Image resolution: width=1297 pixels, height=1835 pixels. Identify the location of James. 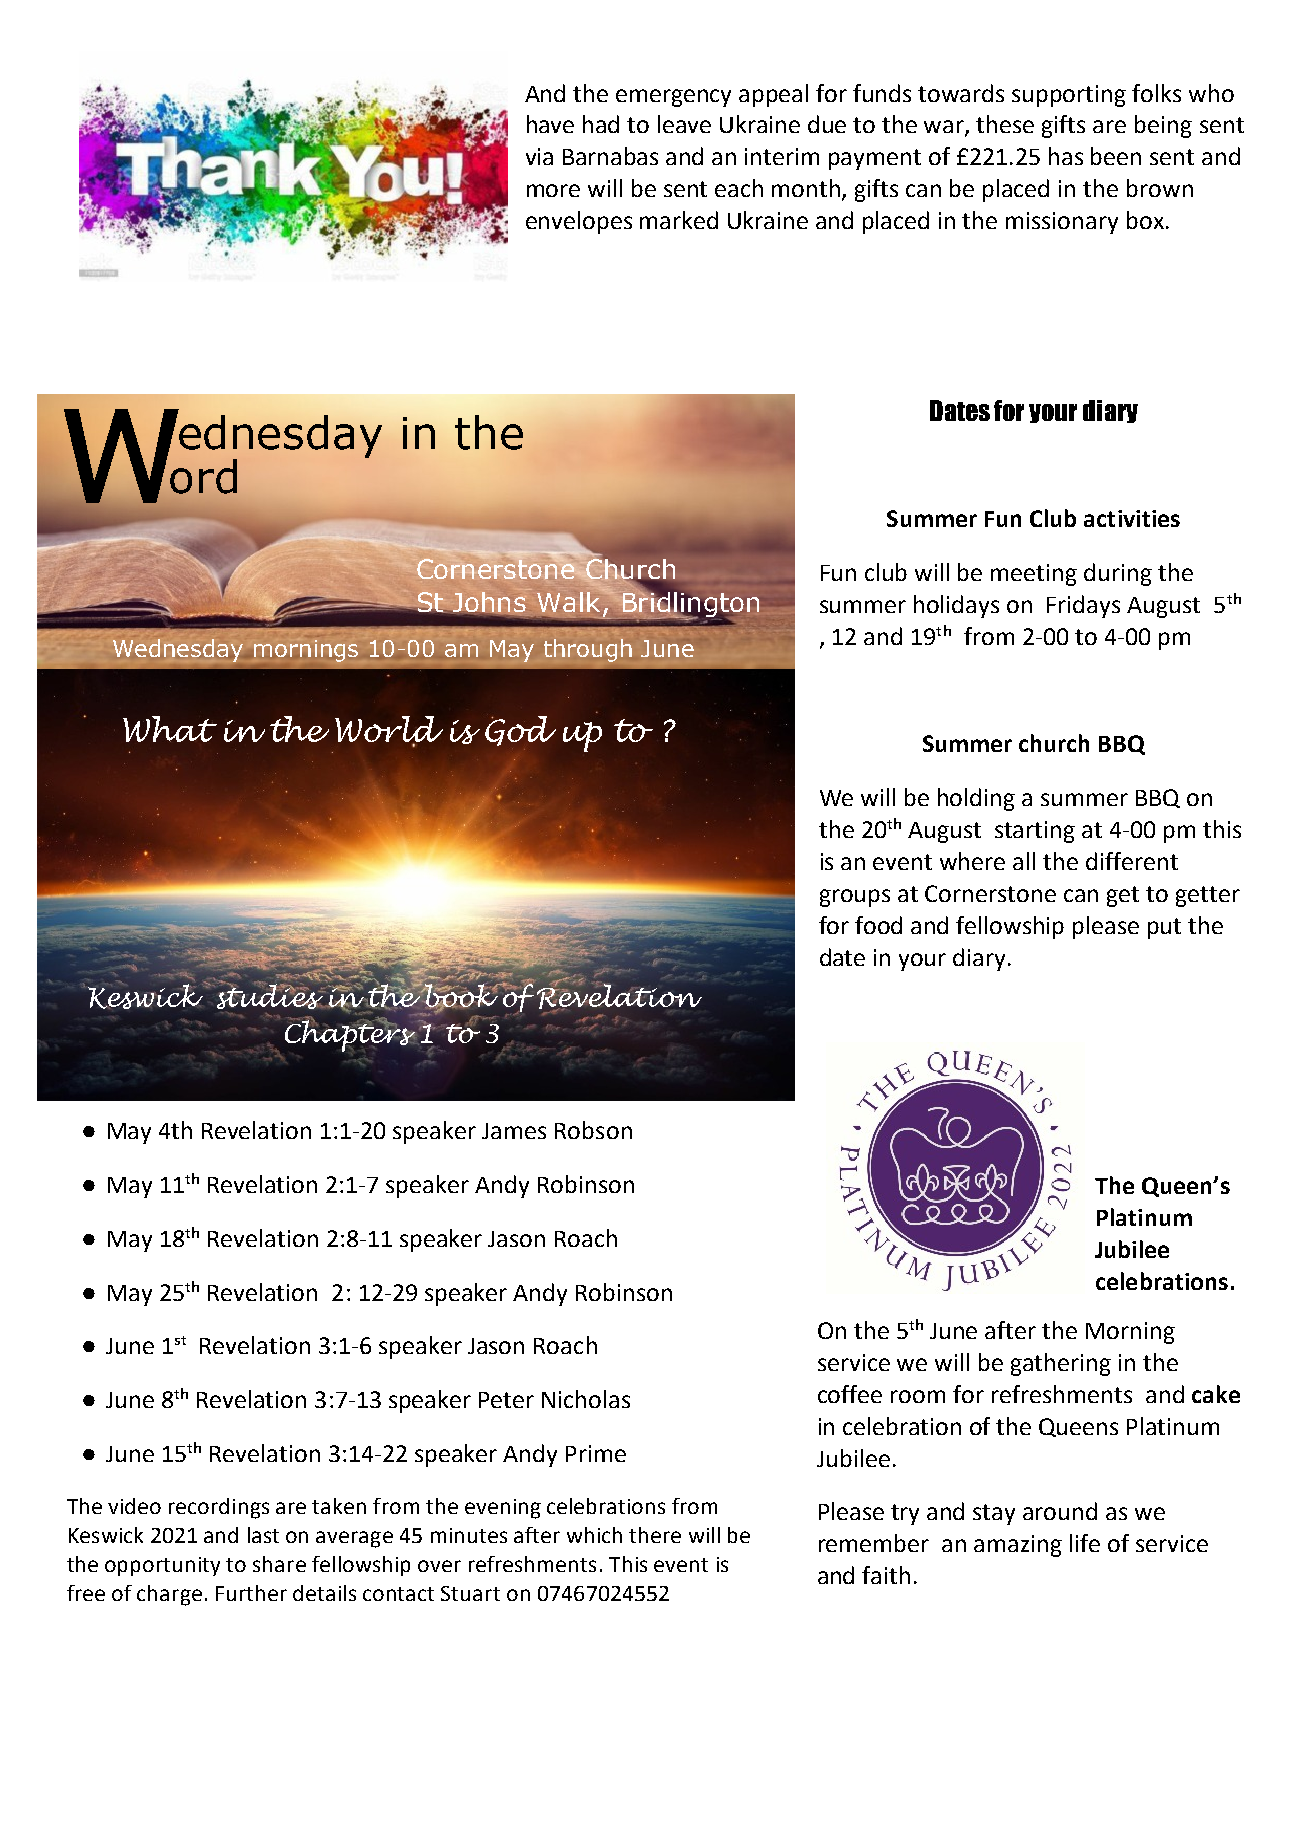
(514, 1131).
